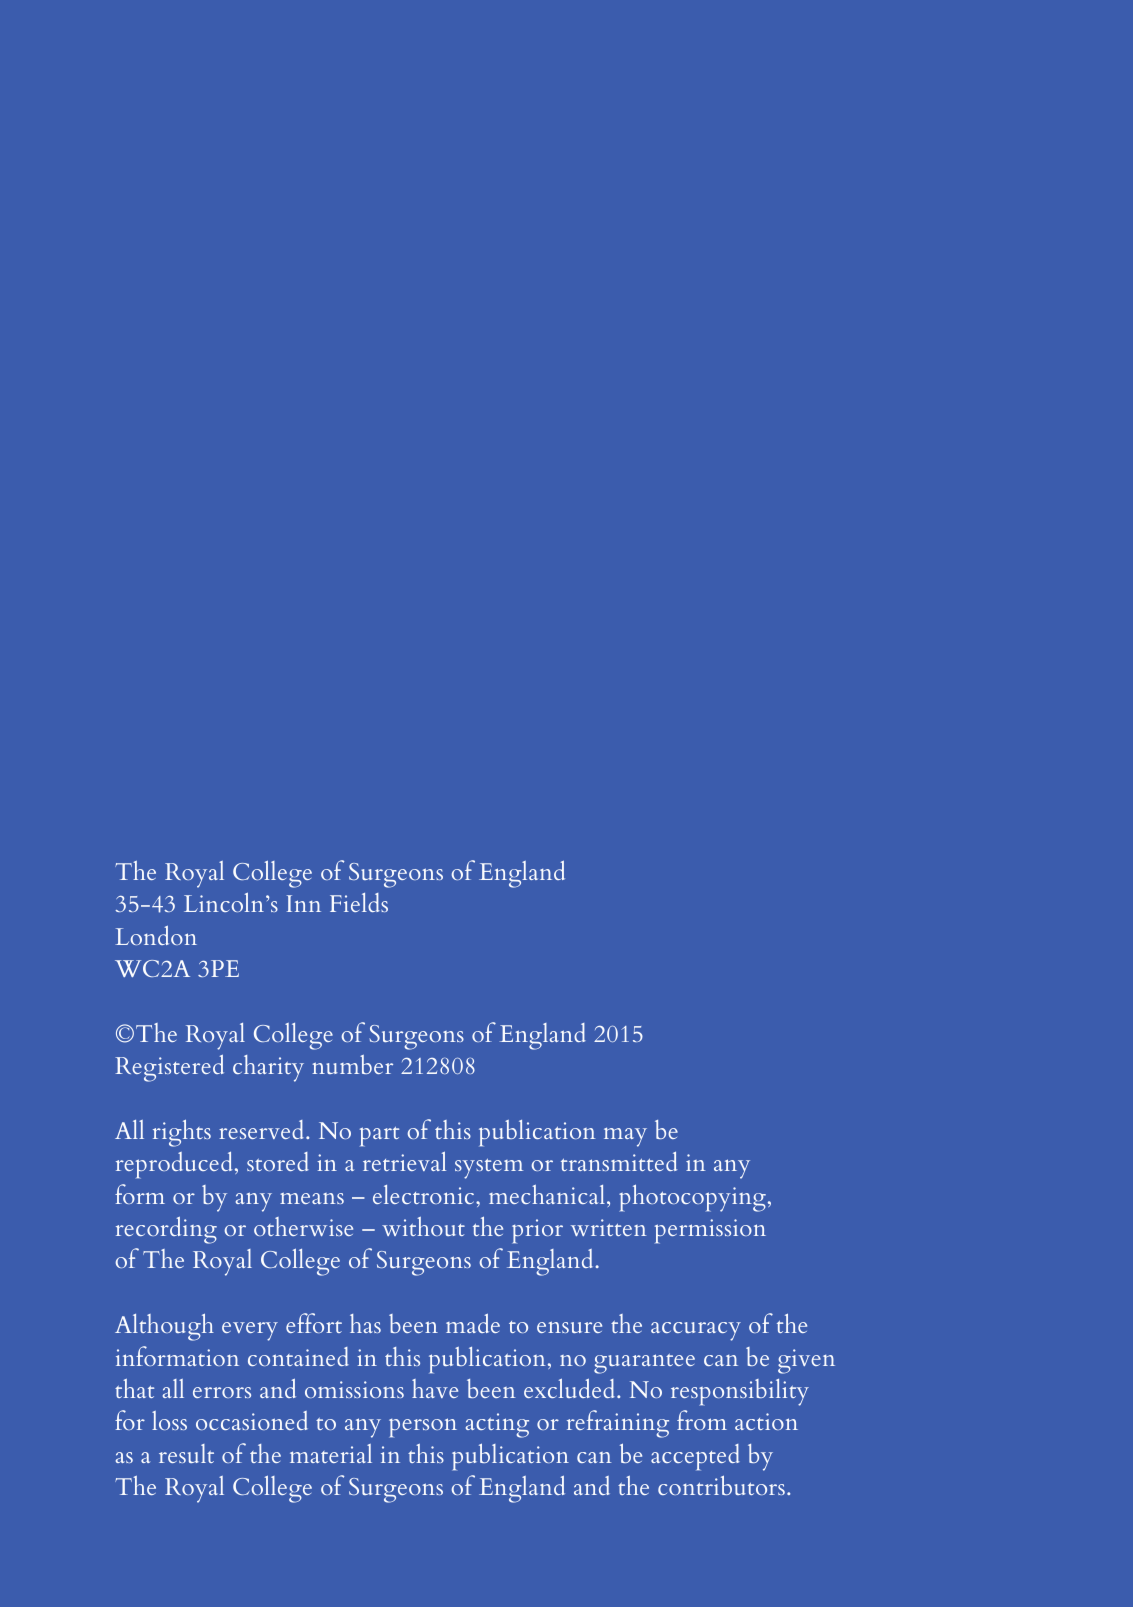  I want to click on electronic, so click(425, 1194).
